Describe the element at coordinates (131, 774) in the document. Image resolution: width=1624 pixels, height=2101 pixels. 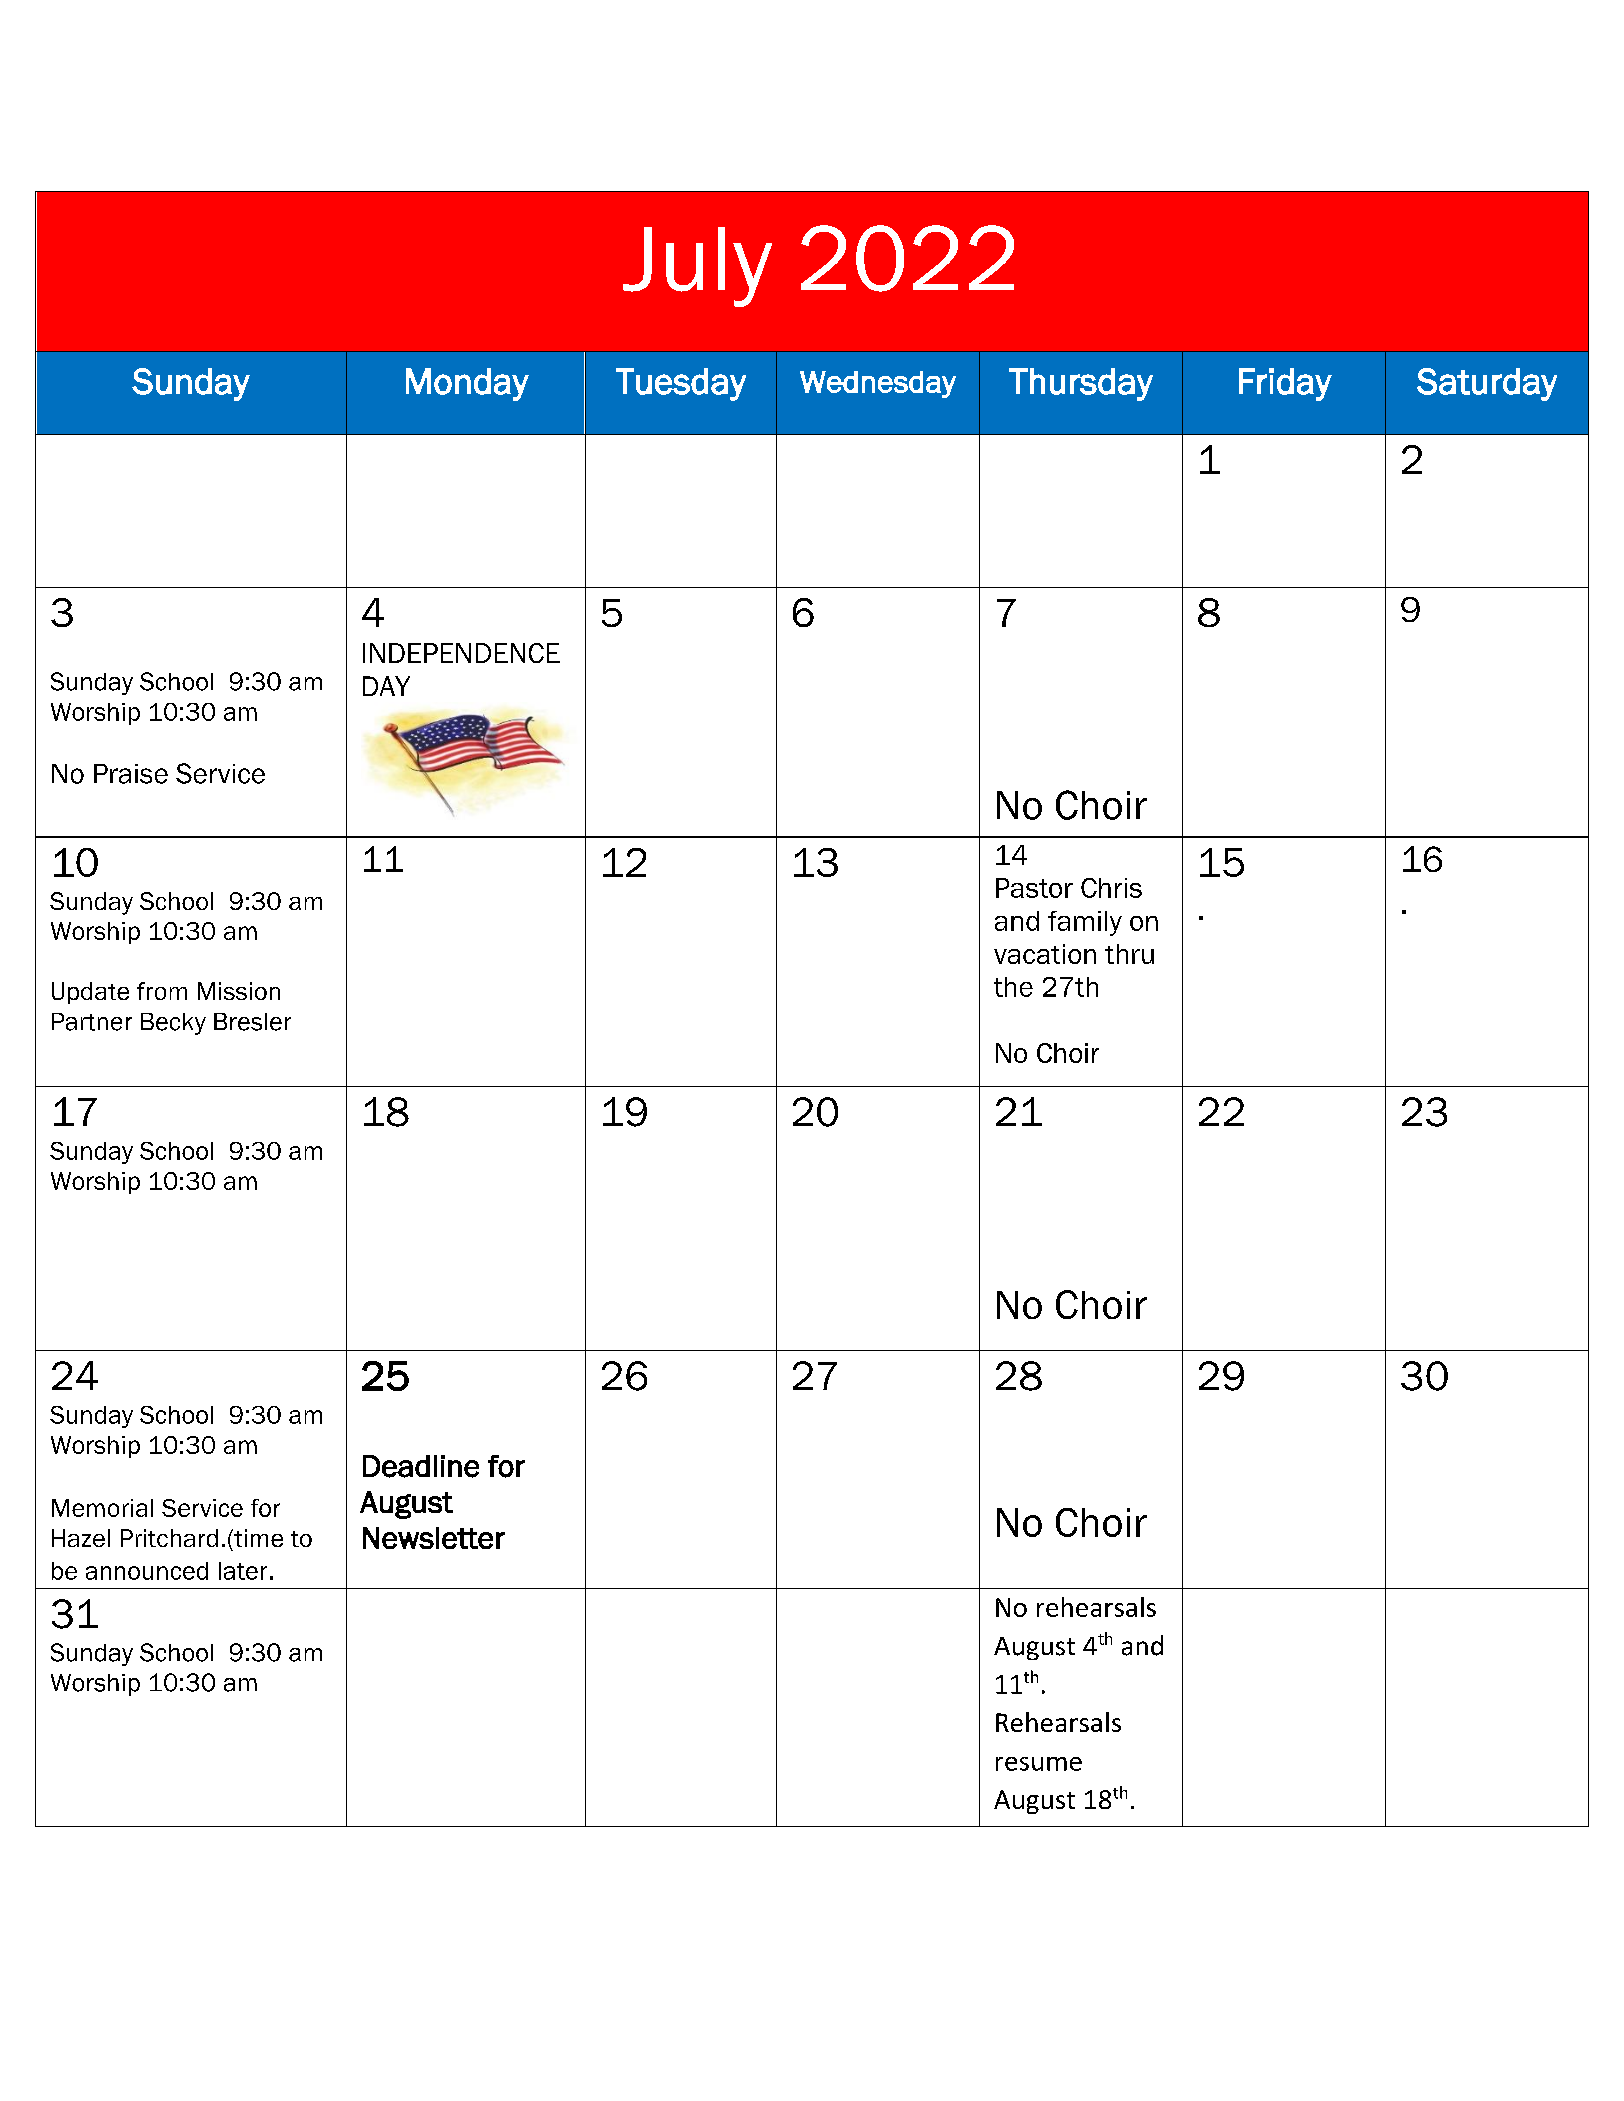
I see `Praise` at that location.
